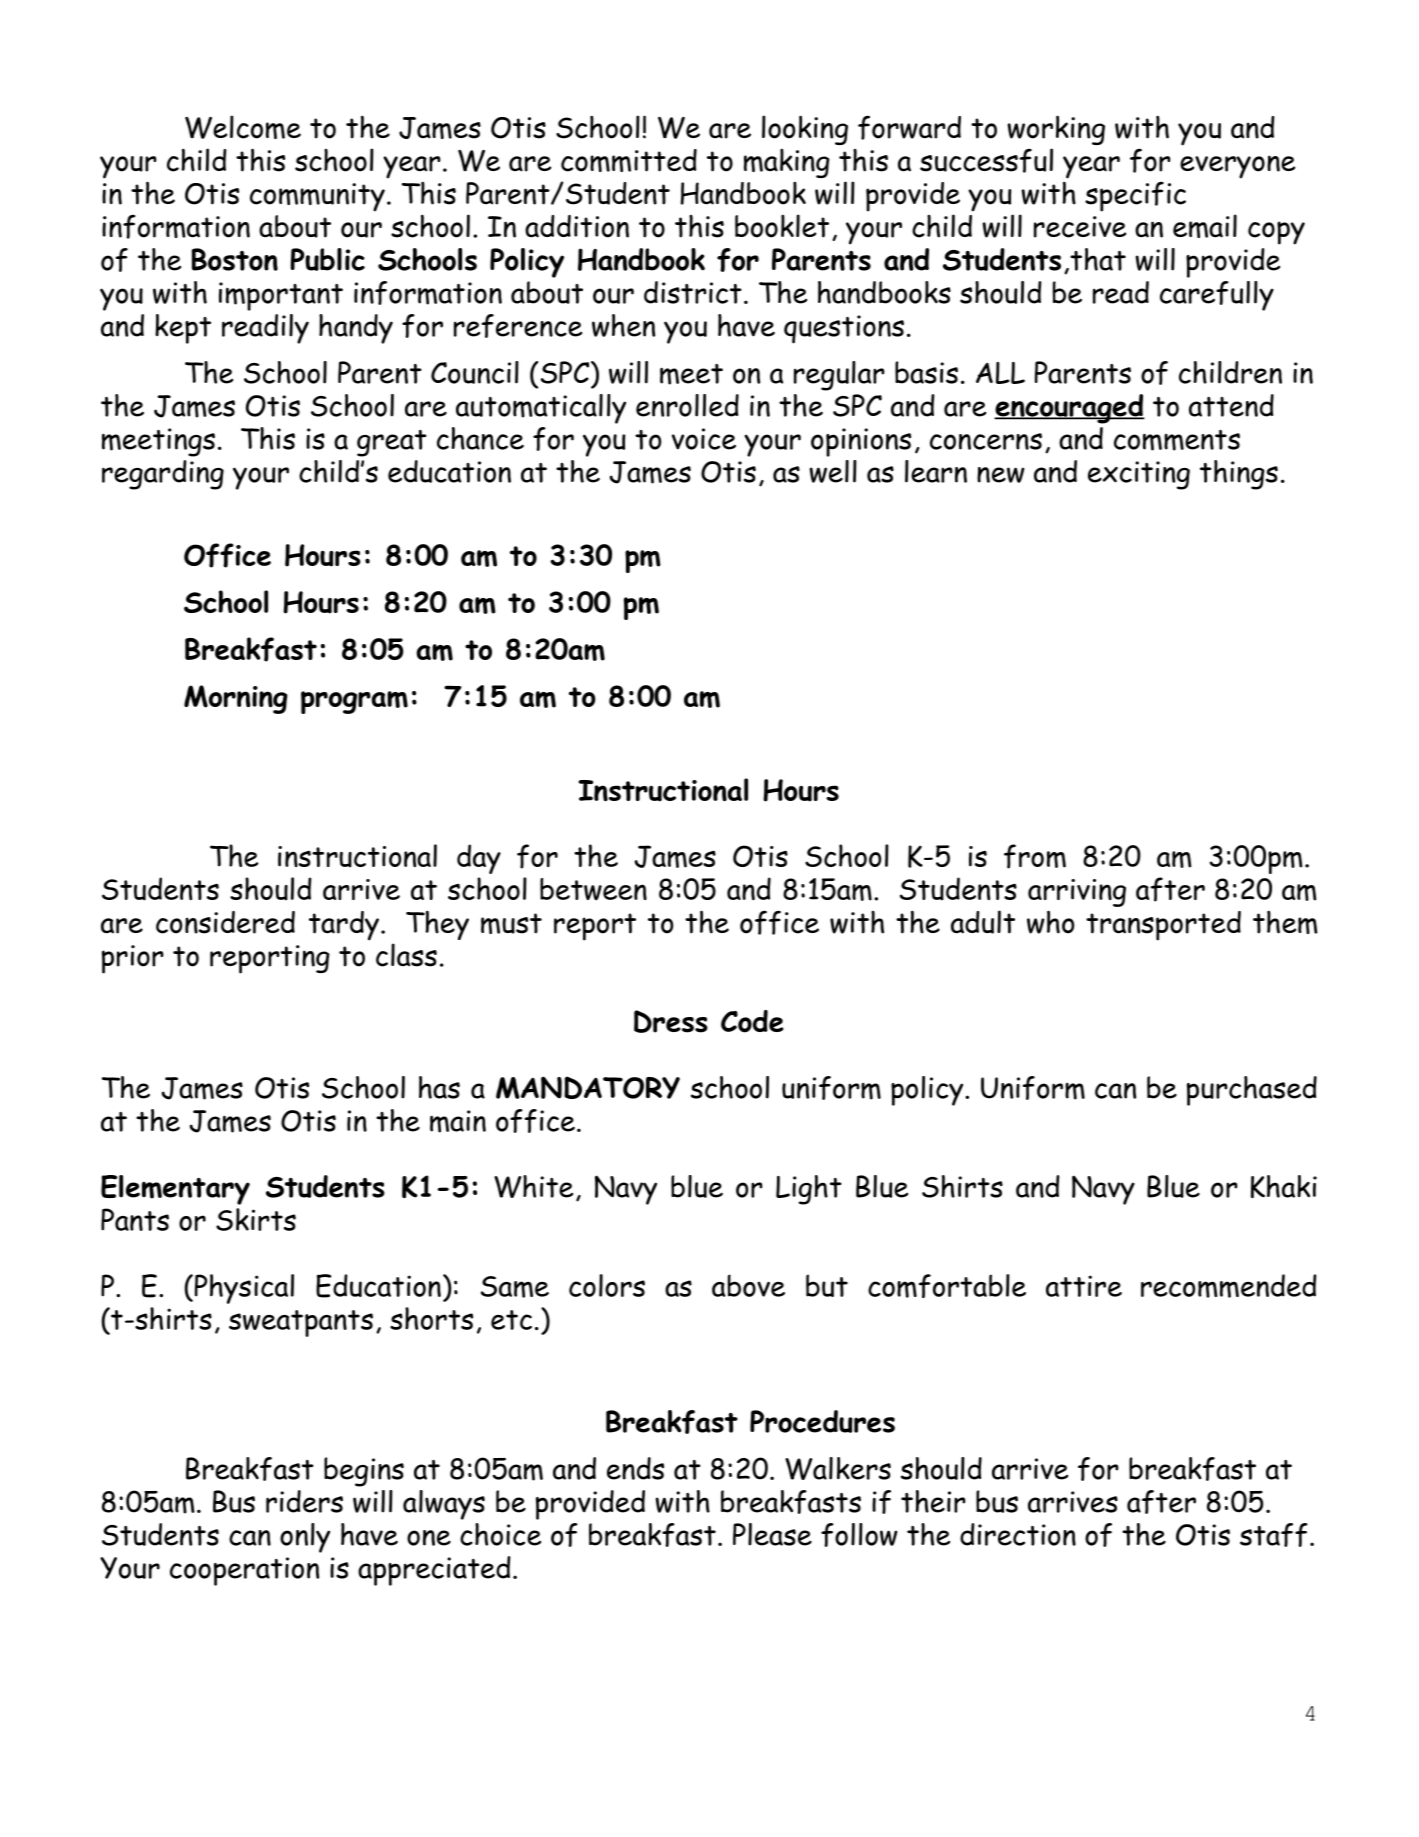 The width and height of the screenshot is (1419, 1837). I want to click on transported, so click(1163, 926).
